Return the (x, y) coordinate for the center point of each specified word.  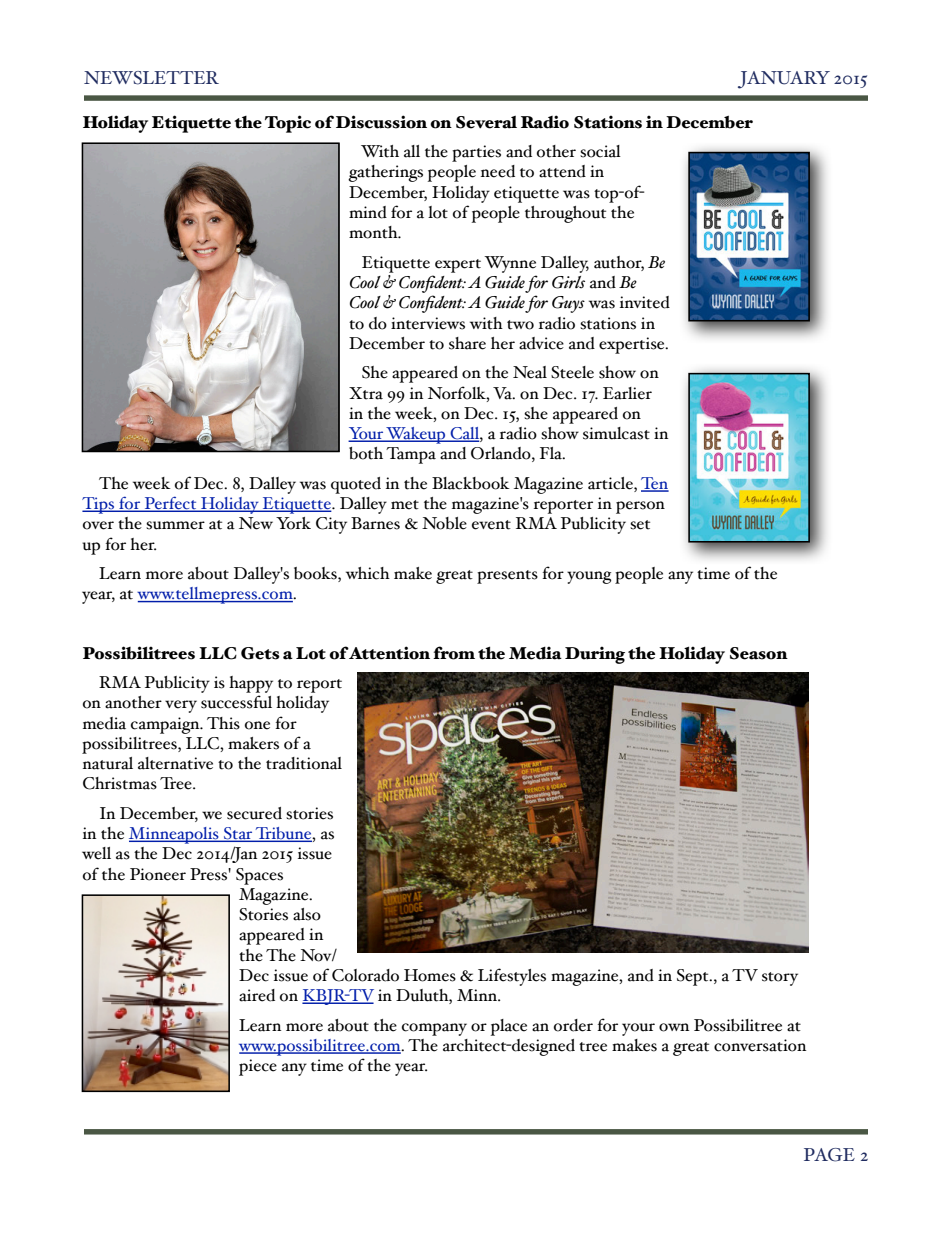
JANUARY (784, 80)
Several (486, 122)
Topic (288, 124)
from (454, 653)
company (434, 1029)
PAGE (829, 1155)
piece (258, 1067)
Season (759, 653)
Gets (260, 653)
